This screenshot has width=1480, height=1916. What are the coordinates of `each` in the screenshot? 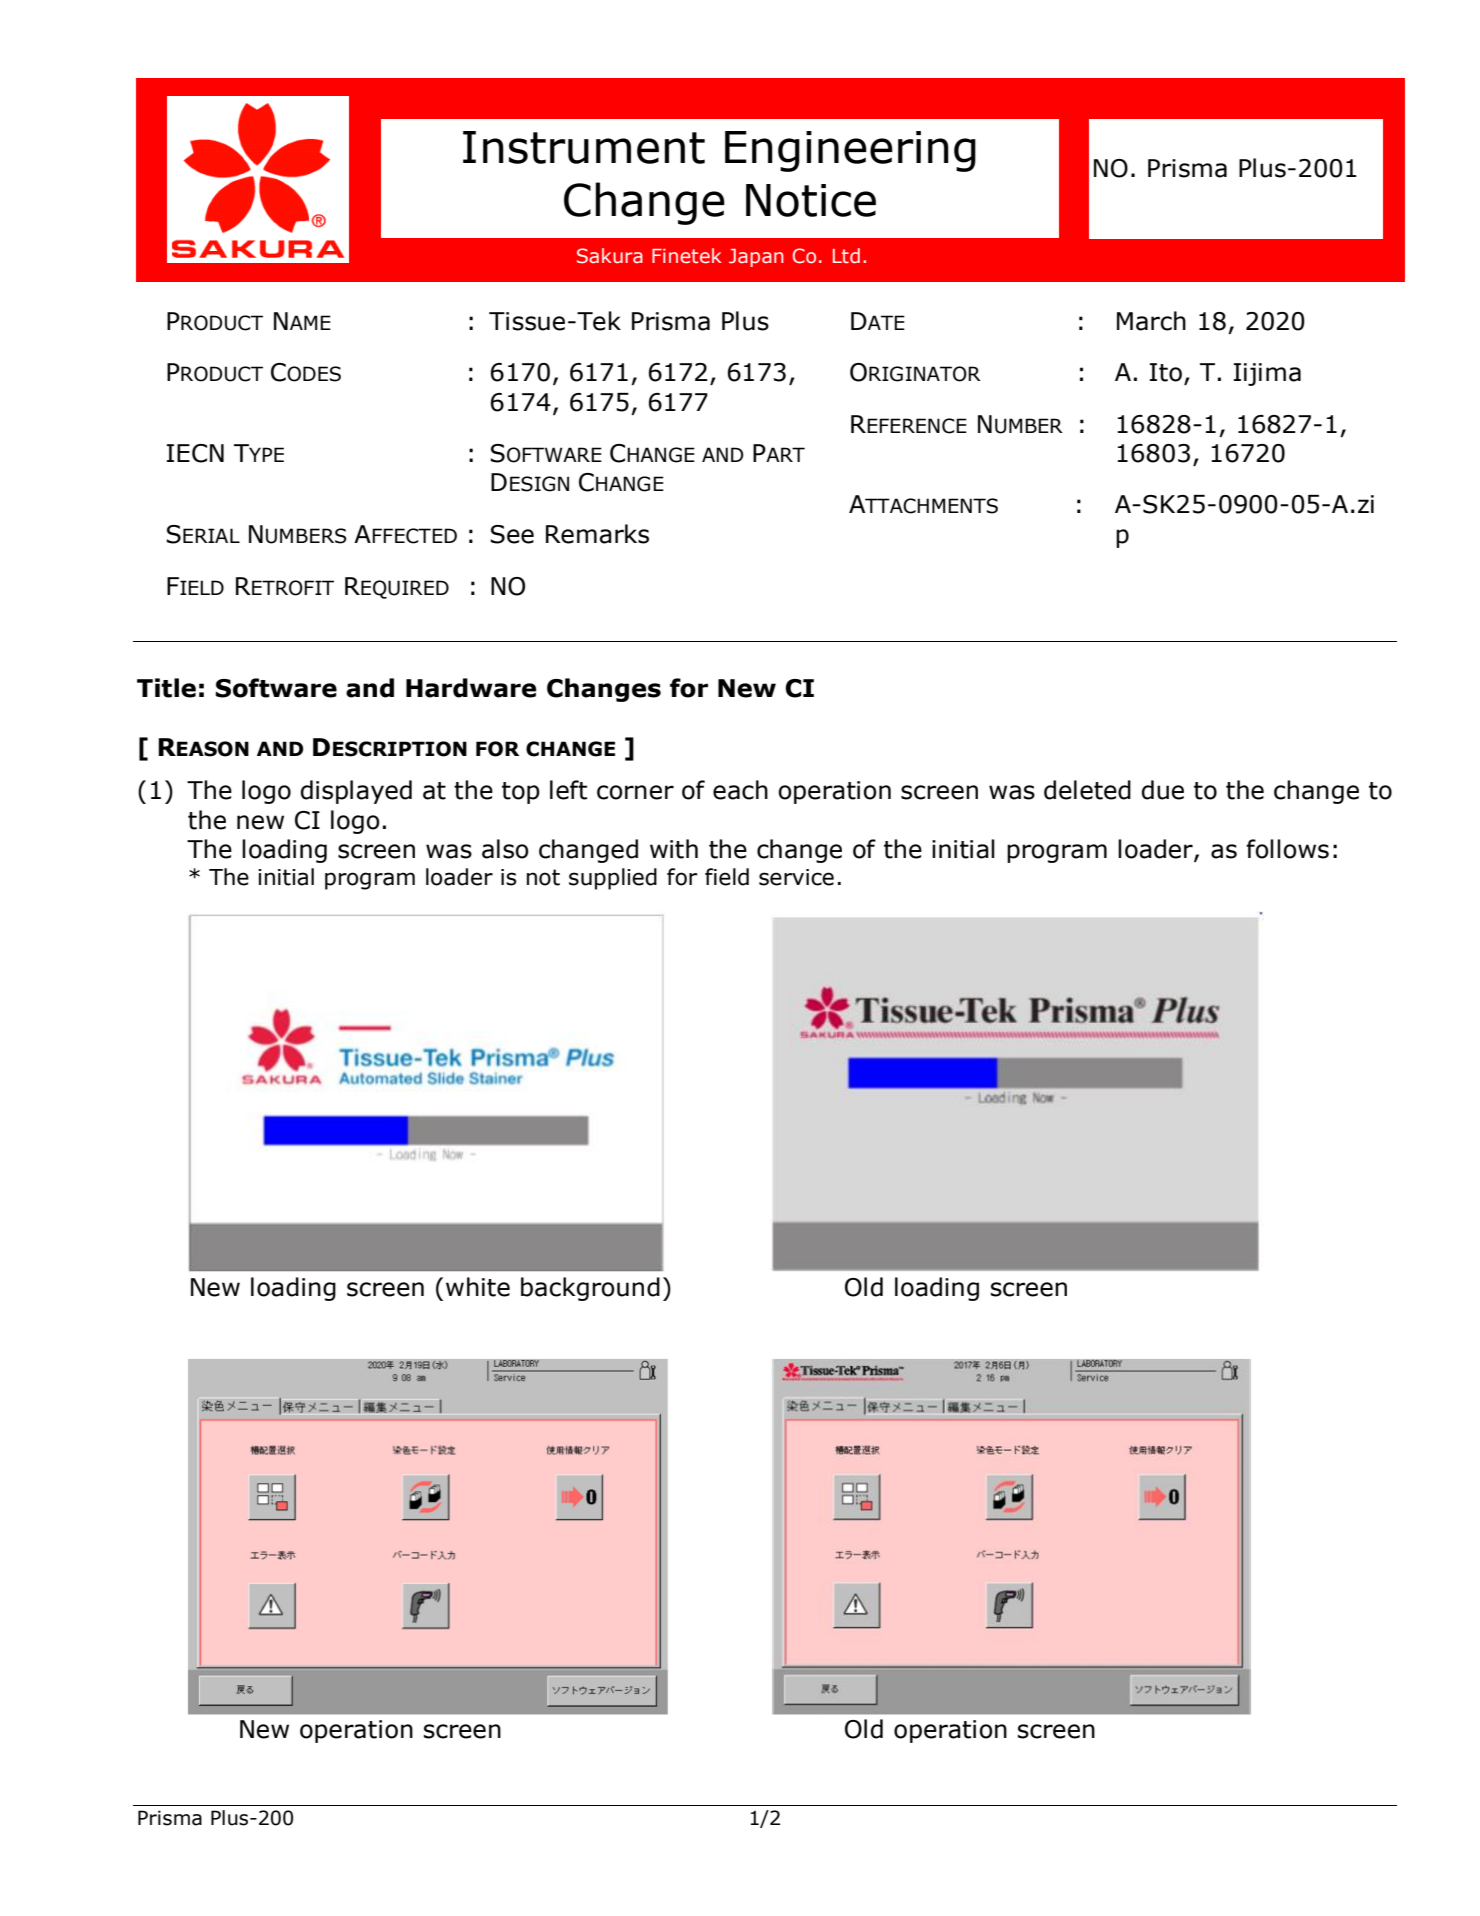 It's located at (740, 790).
